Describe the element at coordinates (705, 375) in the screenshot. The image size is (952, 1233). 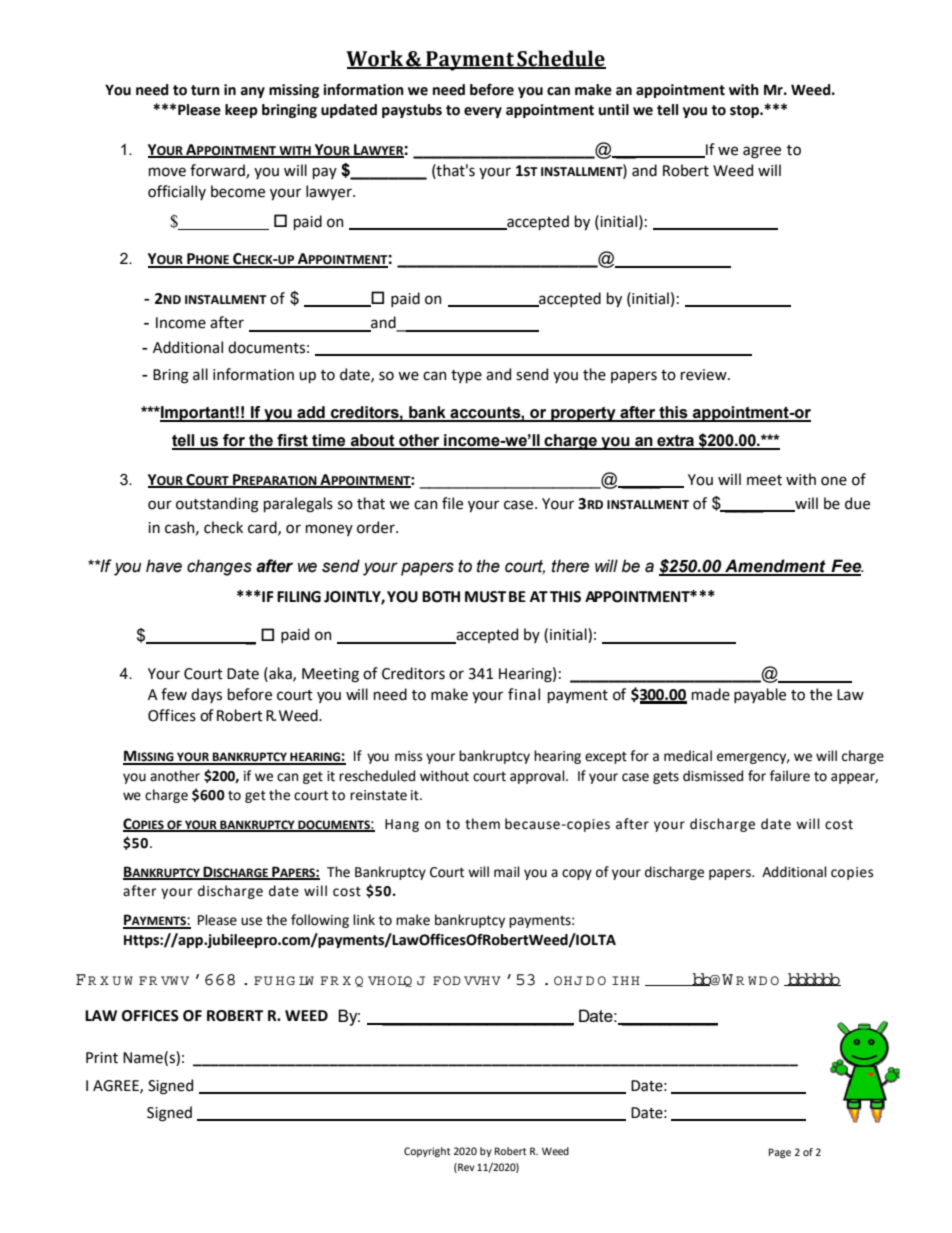
I see `review` at that location.
